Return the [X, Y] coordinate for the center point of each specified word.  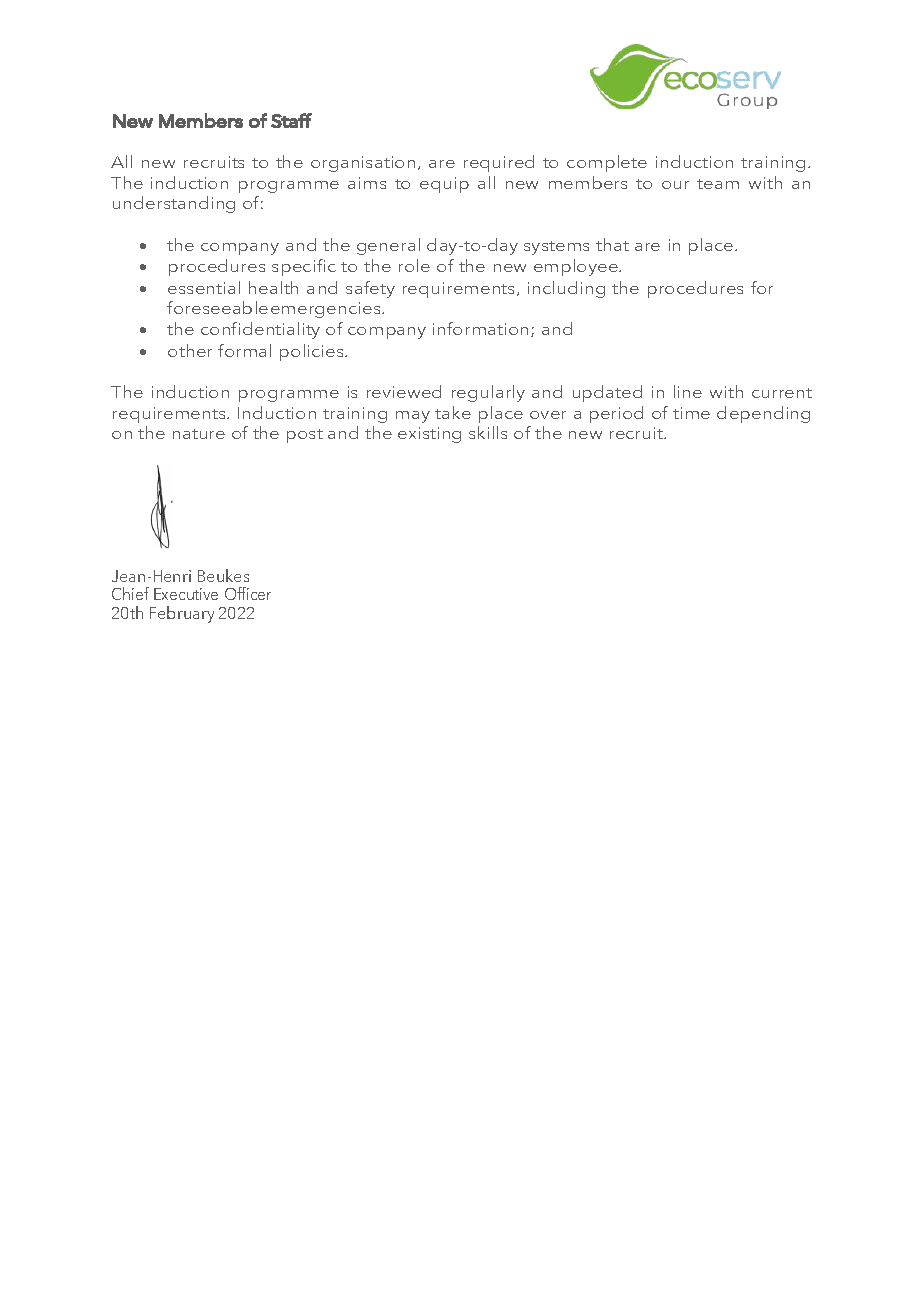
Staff [291, 120]
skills [488, 432]
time [691, 413]
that [612, 244]
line [688, 391]
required [499, 163]
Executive [186, 594]
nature [199, 434]
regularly [488, 393]
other [190, 350]
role [414, 265]
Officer [248, 593]
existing [429, 435]
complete [607, 163]
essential [204, 287]
